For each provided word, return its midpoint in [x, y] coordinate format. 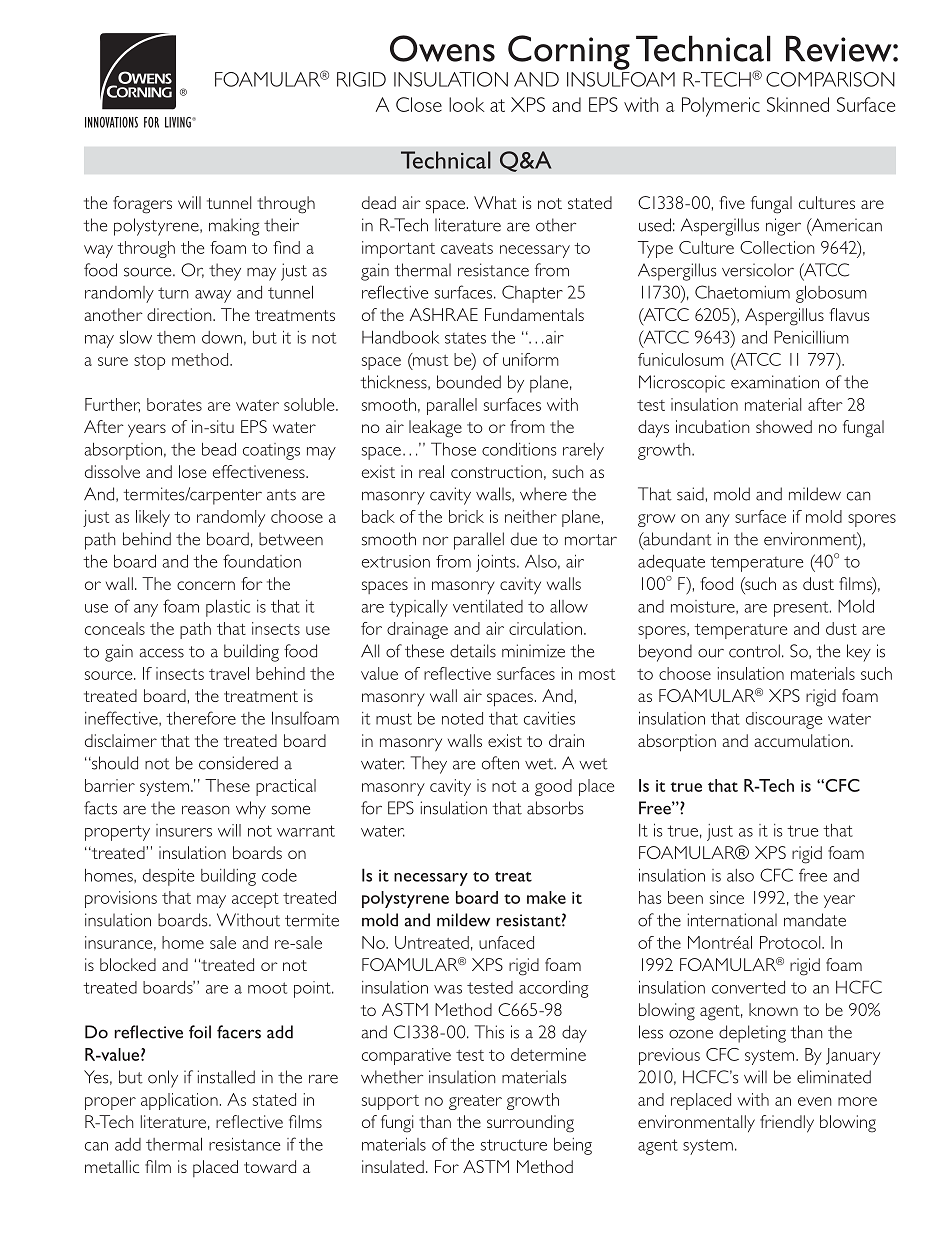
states [465, 338]
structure [514, 1145]
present [802, 609]
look [466, 104]
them [176, 337]
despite [169, 877]
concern [206, 585]
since [727, 897]
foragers [142, 205]
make [546, 897]
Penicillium [811, 337]
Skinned [798, 104]
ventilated [488, 606]
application [179, 1101]
